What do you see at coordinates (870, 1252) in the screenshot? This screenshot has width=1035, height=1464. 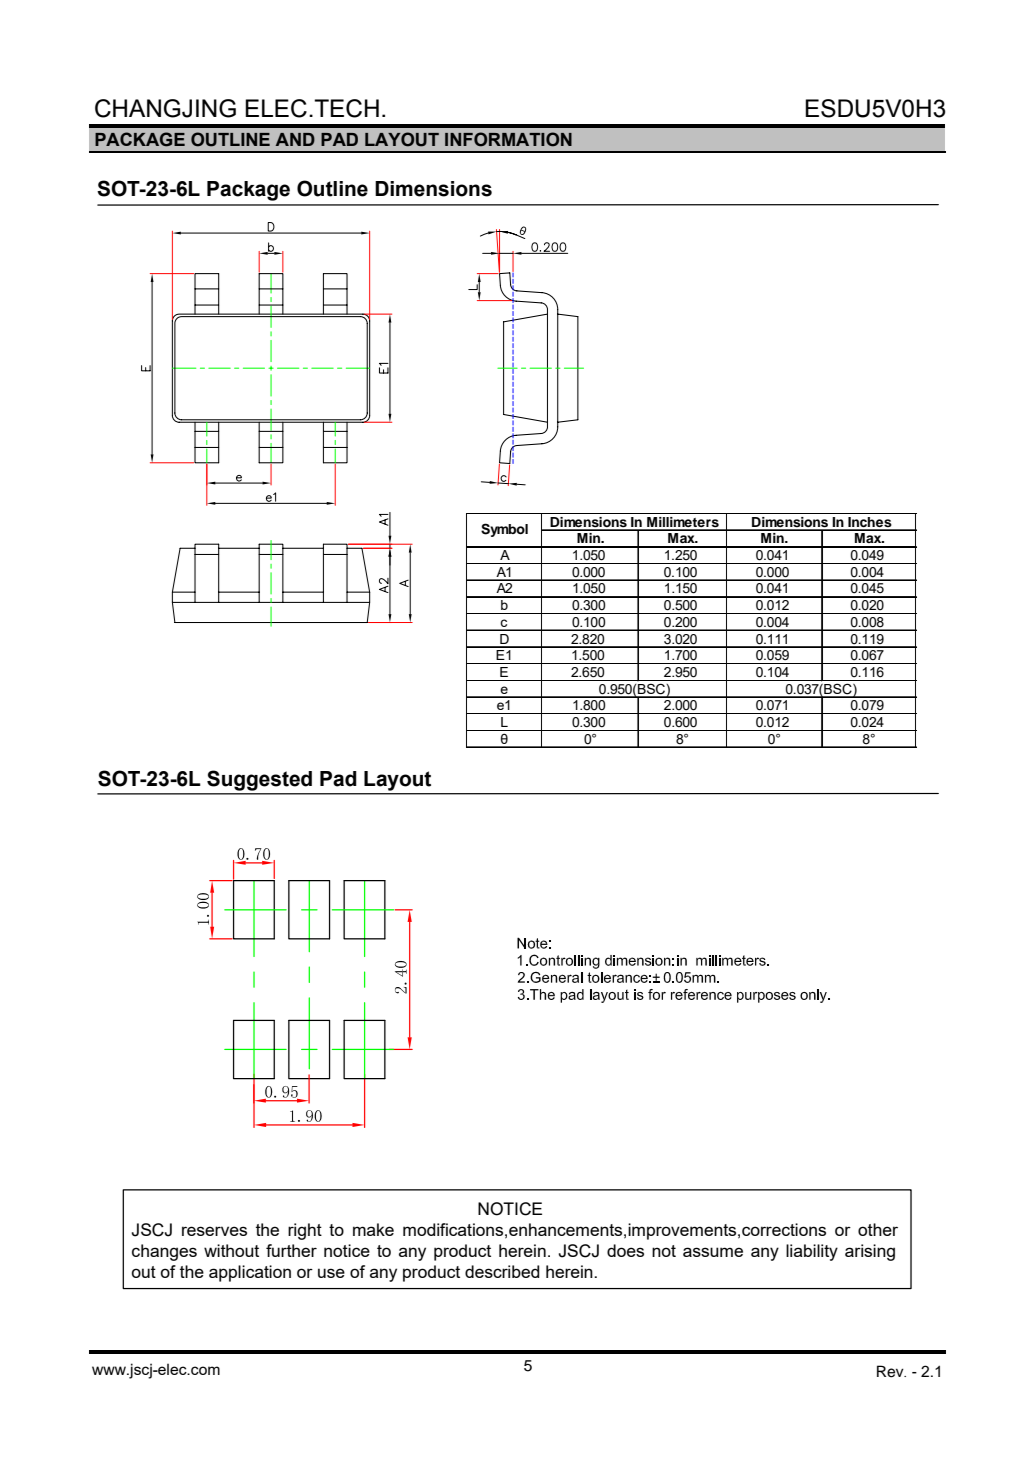 I see `arising` at bounding box center [870, 1252].
